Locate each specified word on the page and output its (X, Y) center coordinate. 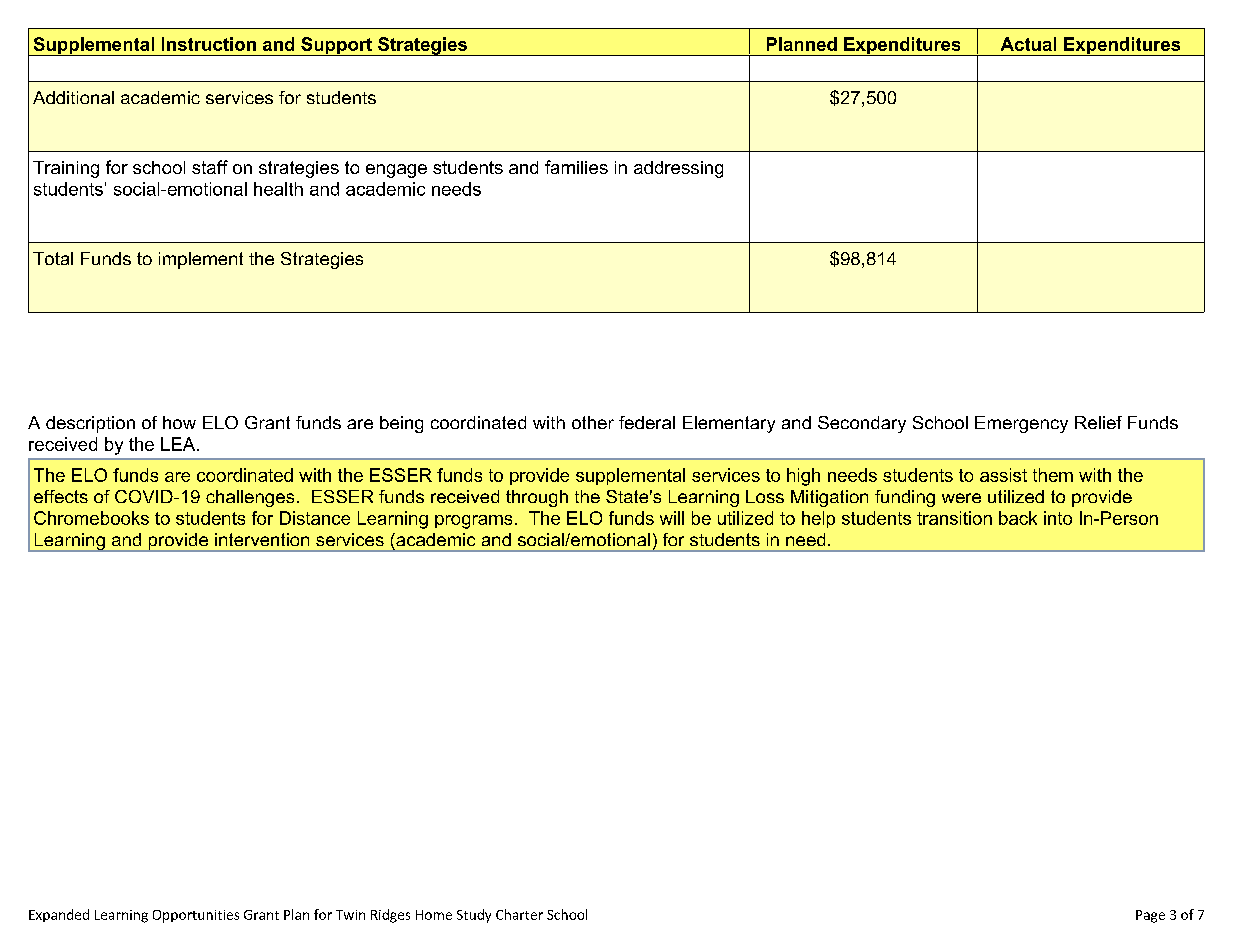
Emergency (1021, 424)
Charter (519, 914)
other (593, 422)
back (1018, 518)
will (672, 518)
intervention (262, 539)
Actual (1028, 44)
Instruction (209, 44)
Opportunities (196, 916)
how (179, 422)
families (576, 167)
